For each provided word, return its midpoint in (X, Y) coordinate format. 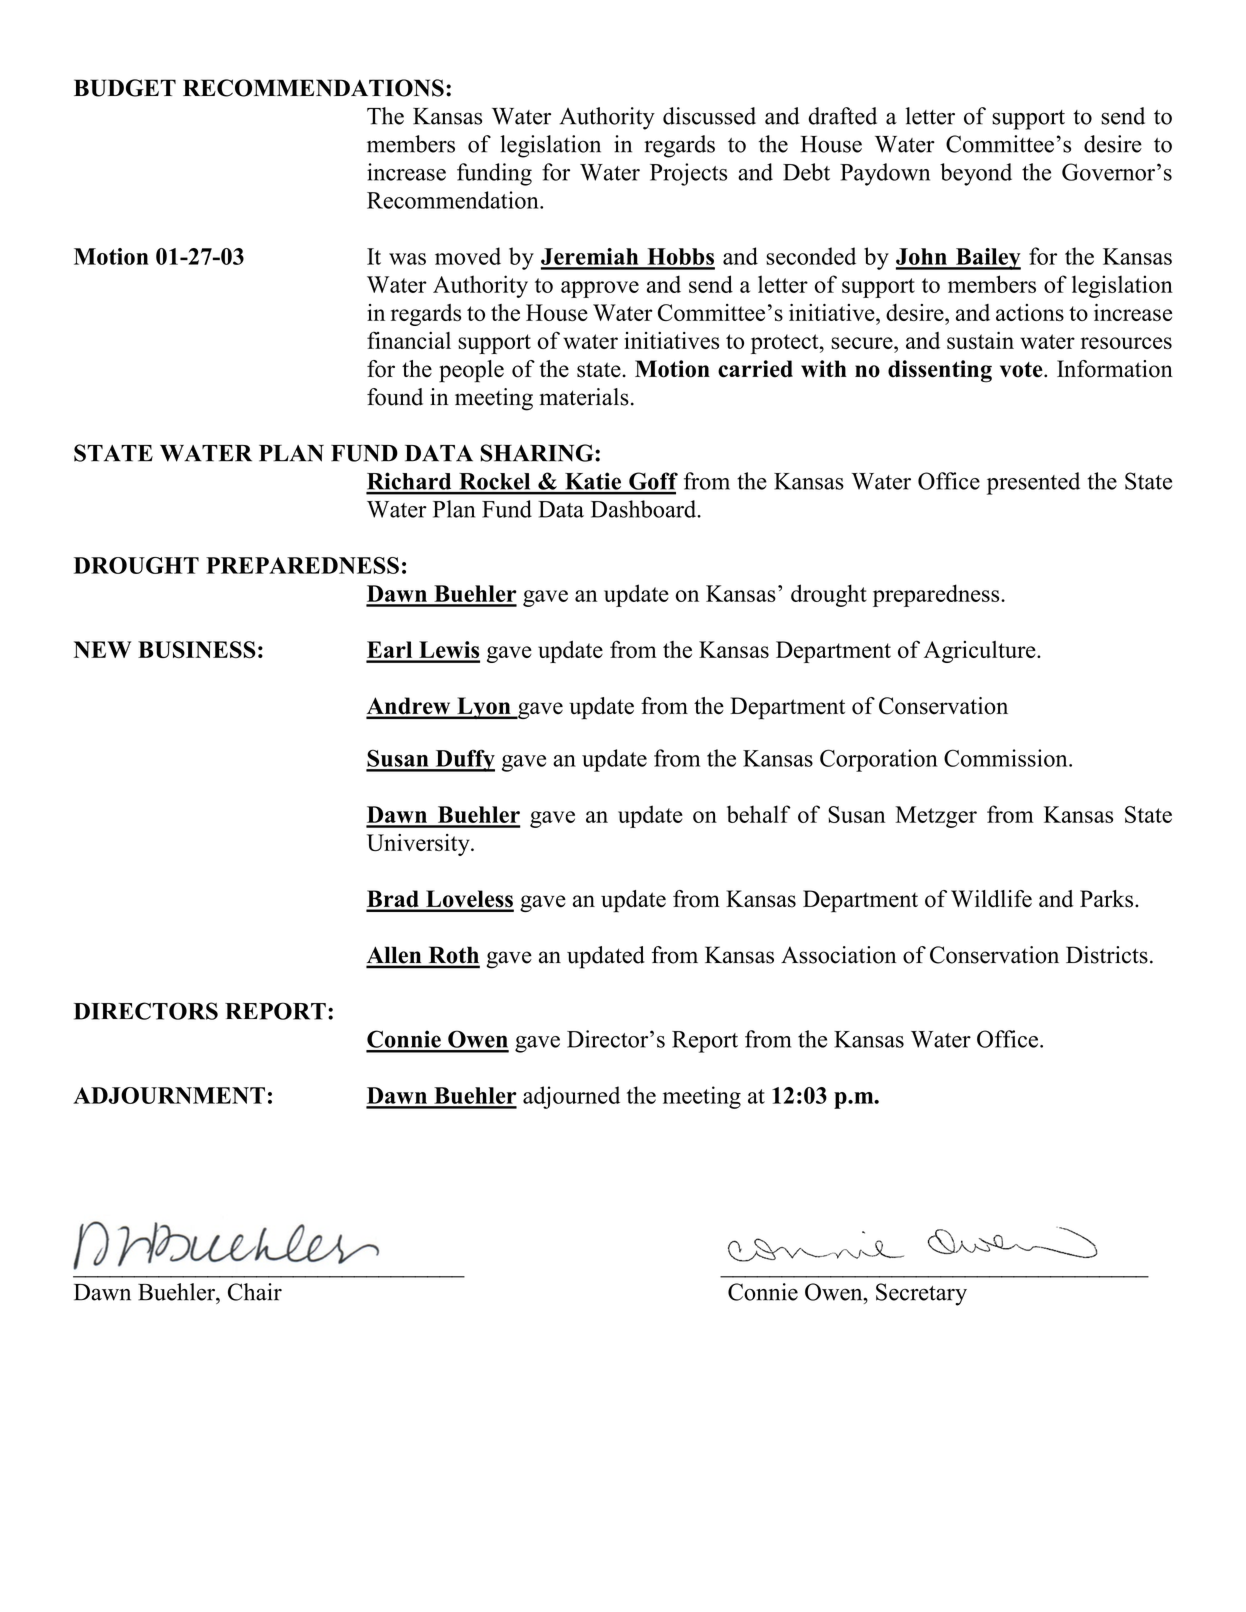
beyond (976, 174)
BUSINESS (197, 650)
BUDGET (125, 88)
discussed (709, 116)
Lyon (484, 708)
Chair (255, 1292)
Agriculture (981, 652)
